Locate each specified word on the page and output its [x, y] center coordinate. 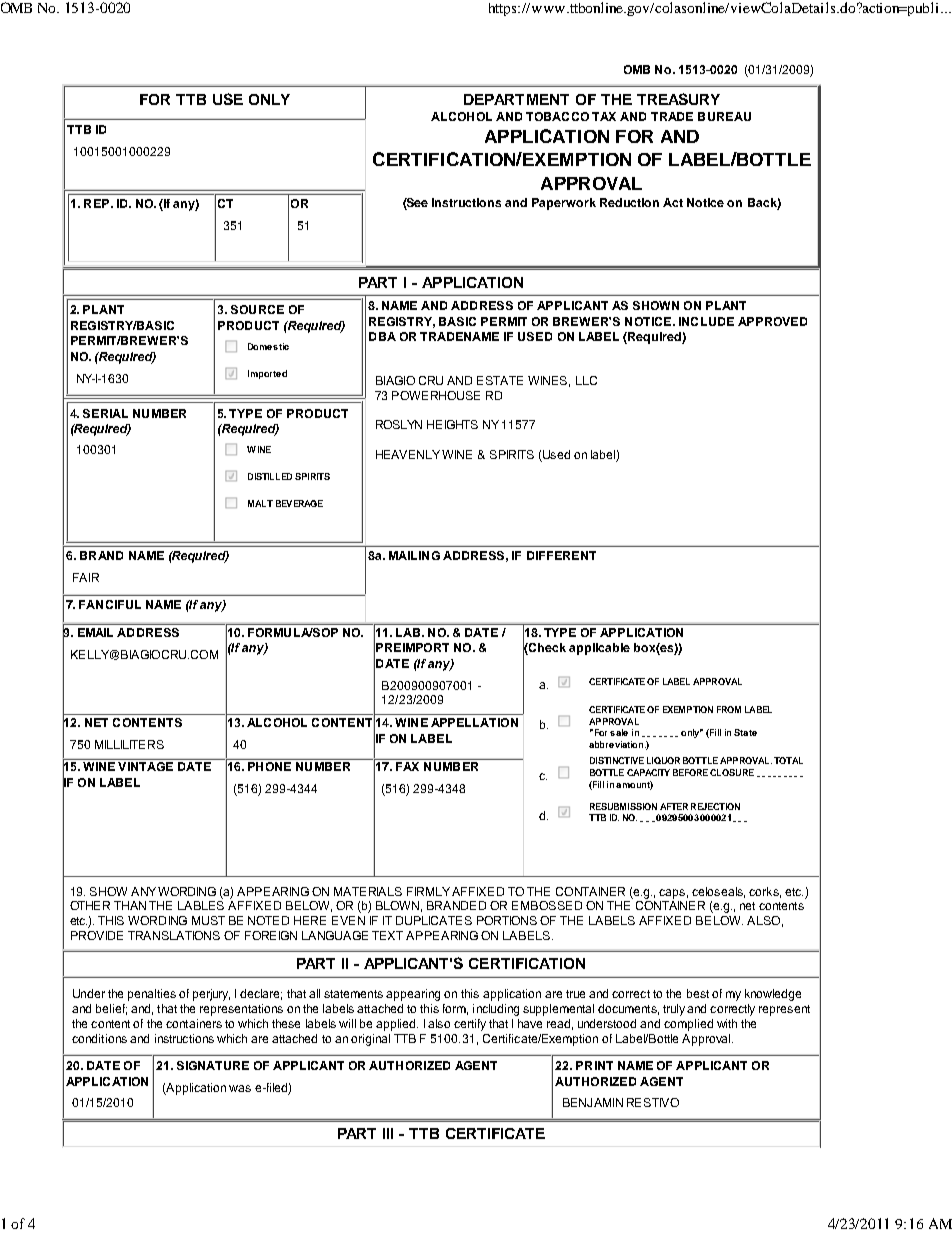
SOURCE [257, 309]
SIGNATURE [213, 1065]
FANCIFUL [110, 604]
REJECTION [715, 806]
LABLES [201, 905]
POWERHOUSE [436, 395]
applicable [599, 649]
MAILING [414, 555]
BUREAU [724, 116]
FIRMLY [428, 891]
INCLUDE [706, 321]
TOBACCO [557, 116]
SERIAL [105, 413]
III [388, 1133]
